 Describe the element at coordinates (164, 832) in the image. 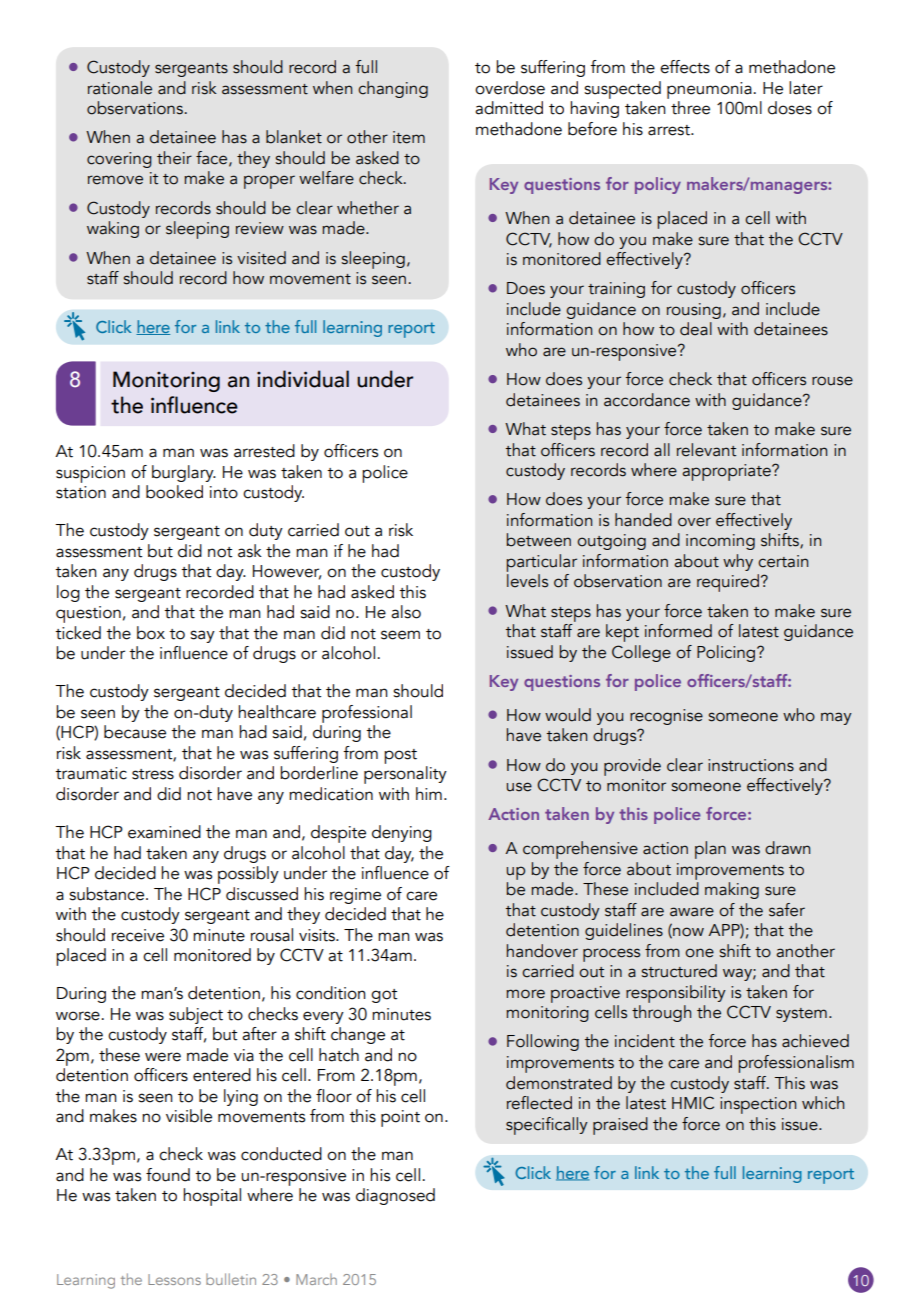

I see `examined` at that location.
